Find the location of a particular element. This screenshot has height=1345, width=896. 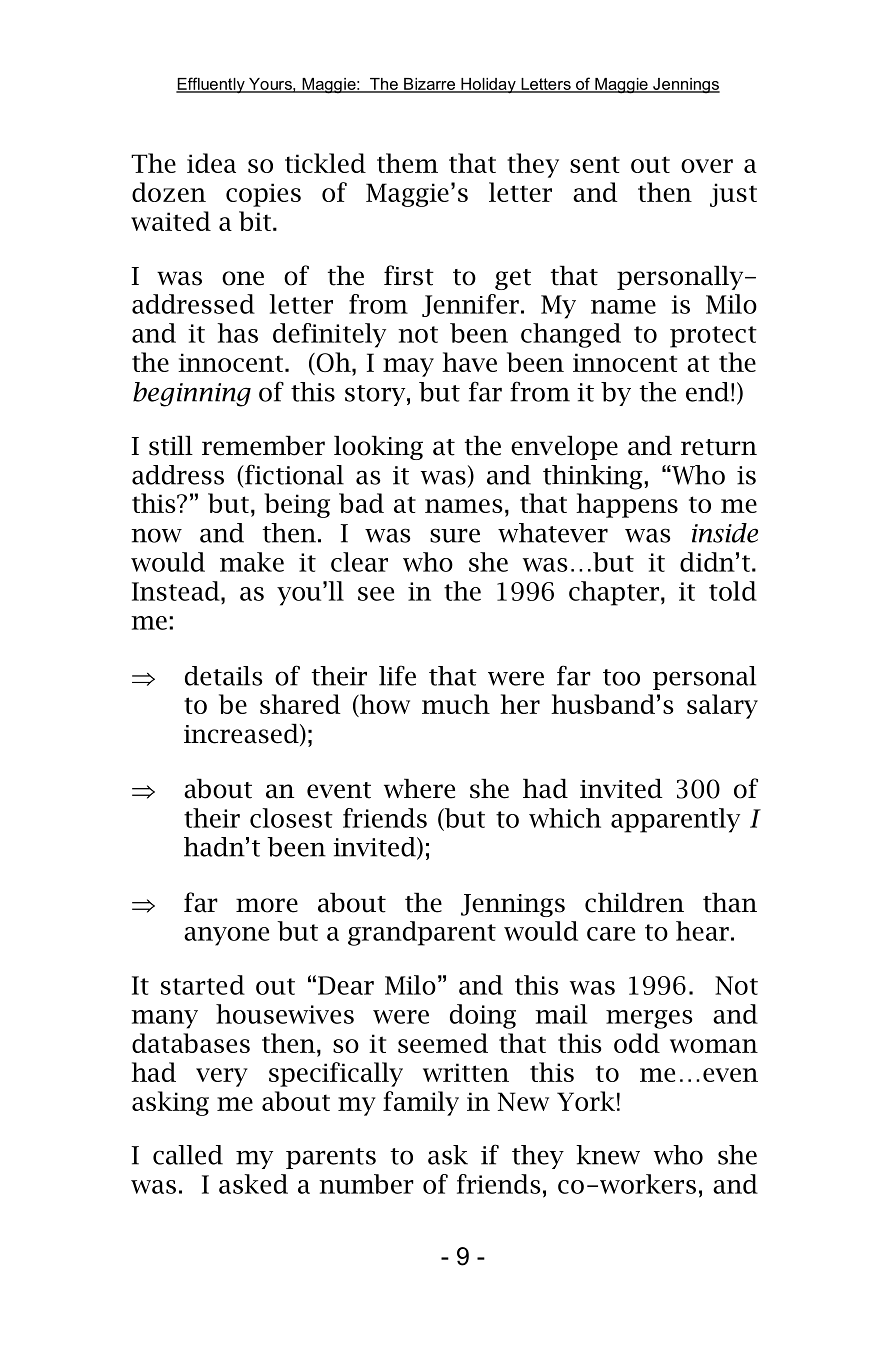

too is located at coordinates (621, 677).
